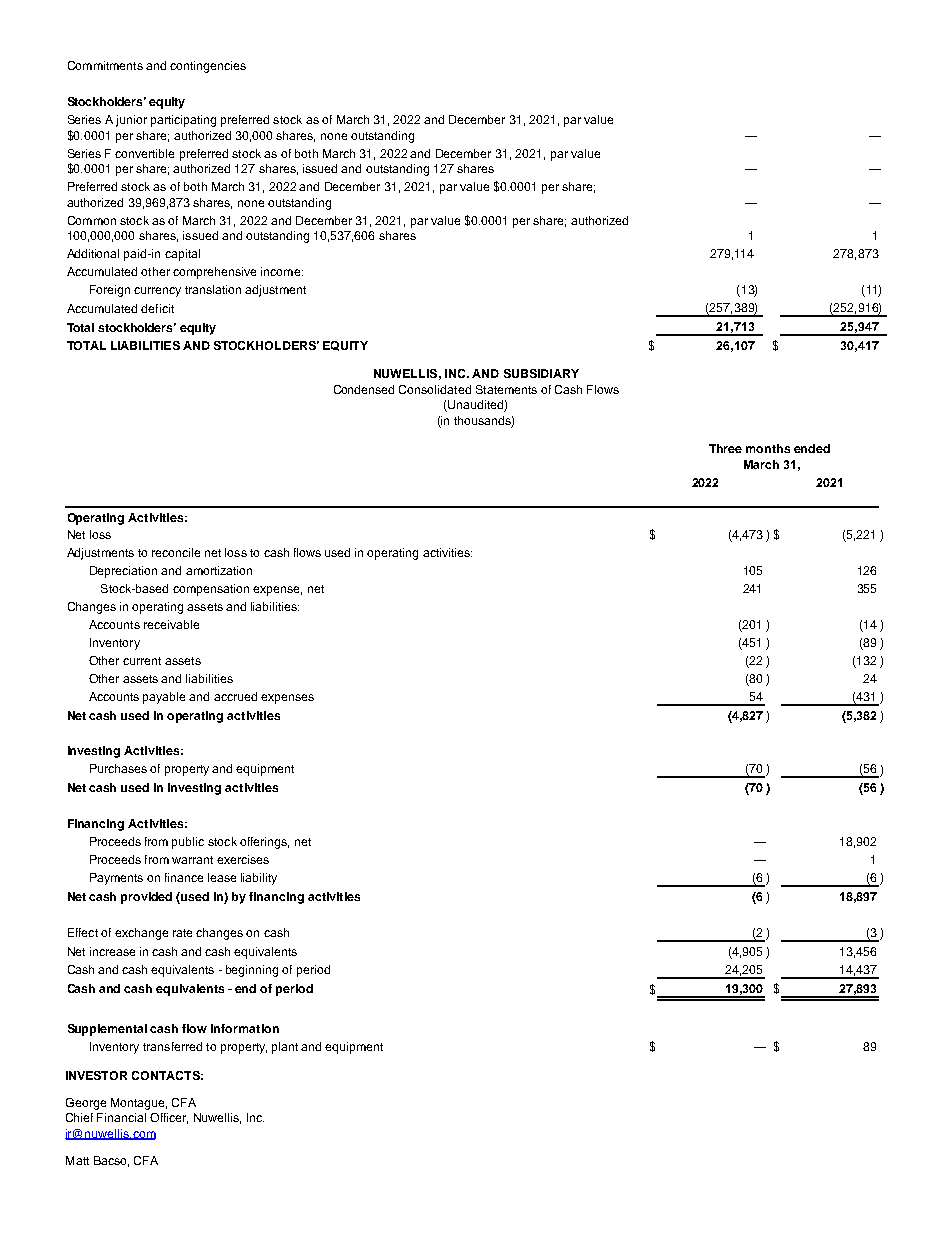 Image resolution: width=952 pixels, height=1233 pixels. What do you see at coordinates (541, 373) in the screenshot?
I see `SUBSIDIARY` at bounding box center [541, 373].
